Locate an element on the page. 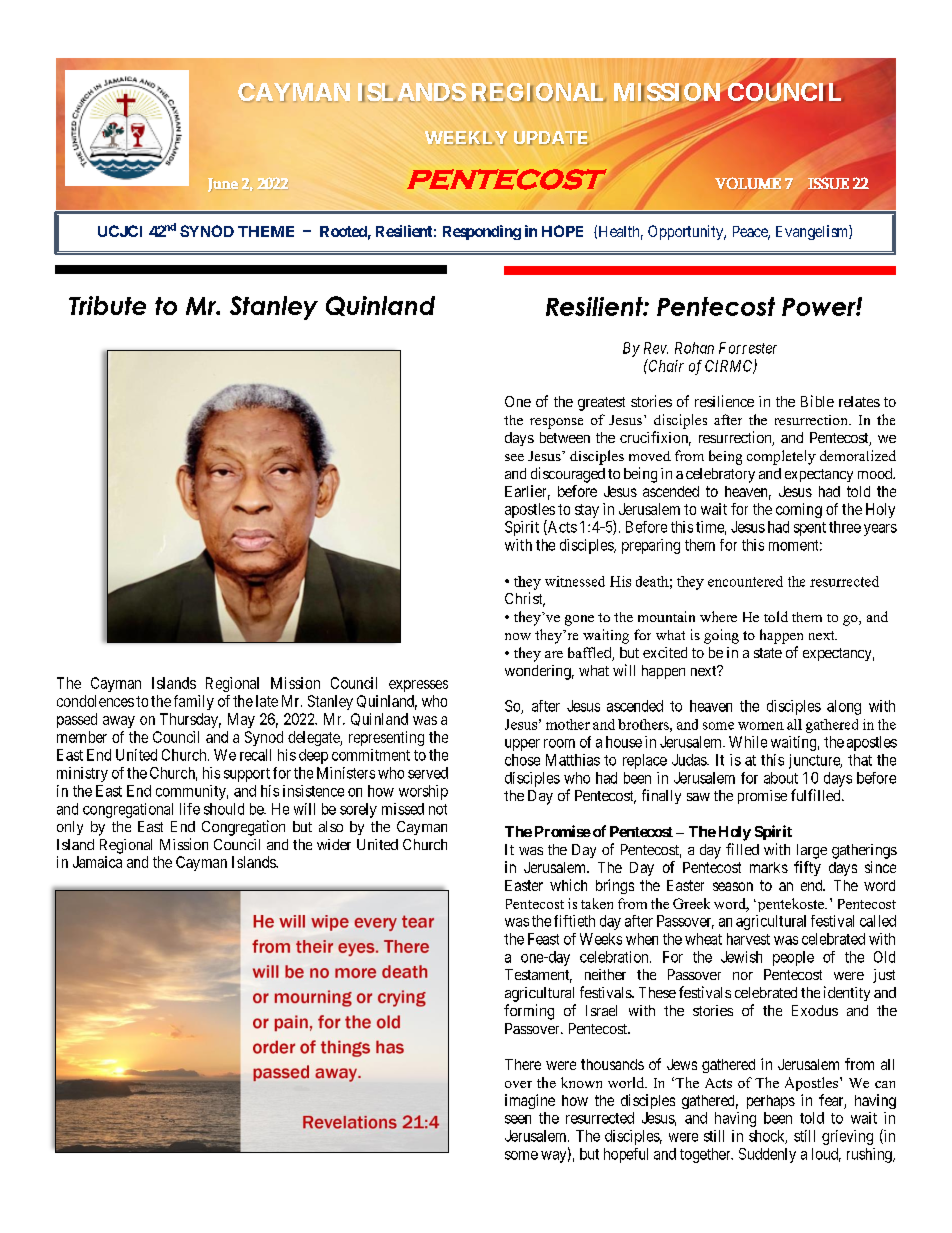  seen is located at coordinates (518, 1119).
